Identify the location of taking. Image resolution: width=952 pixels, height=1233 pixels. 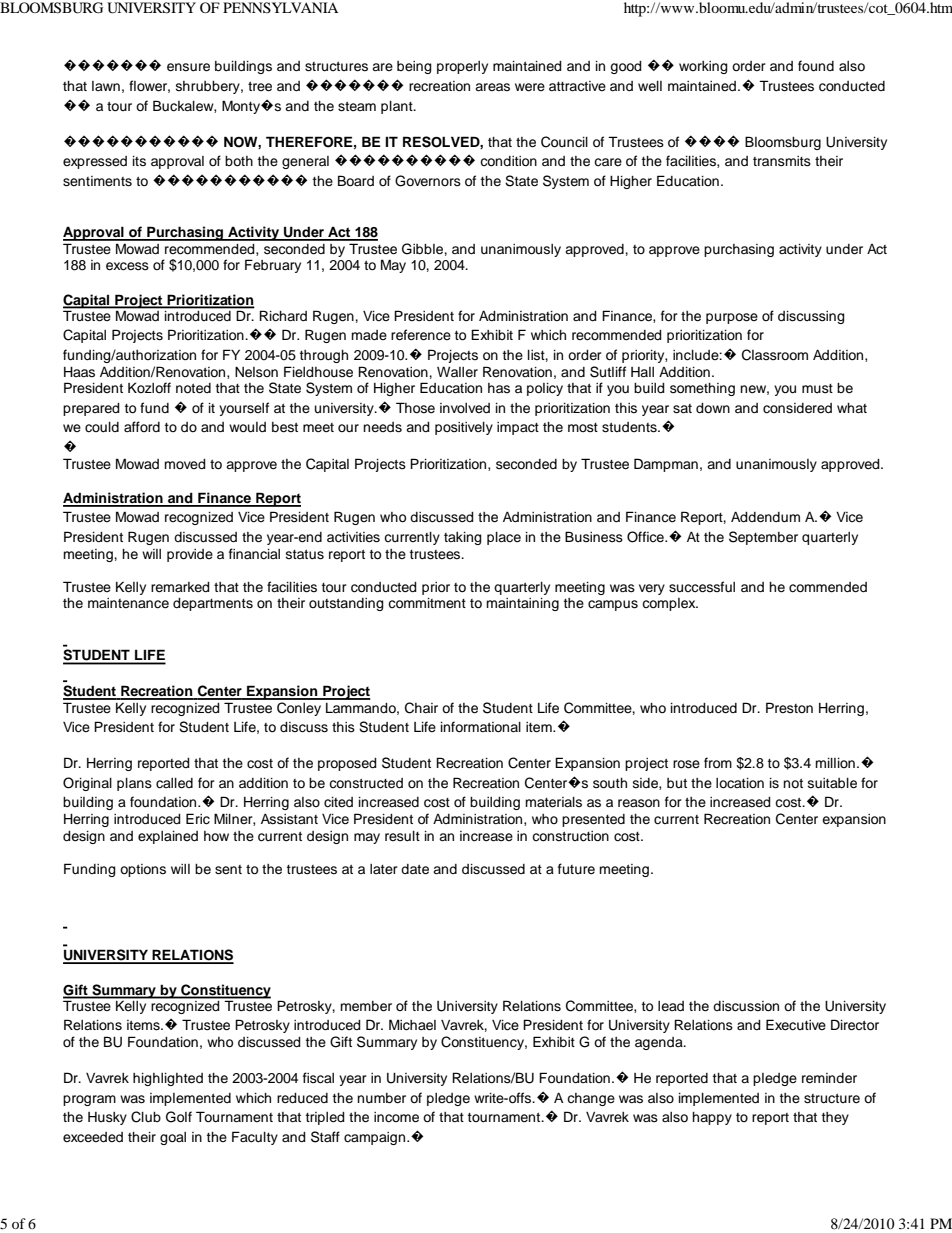
(463, 538).
